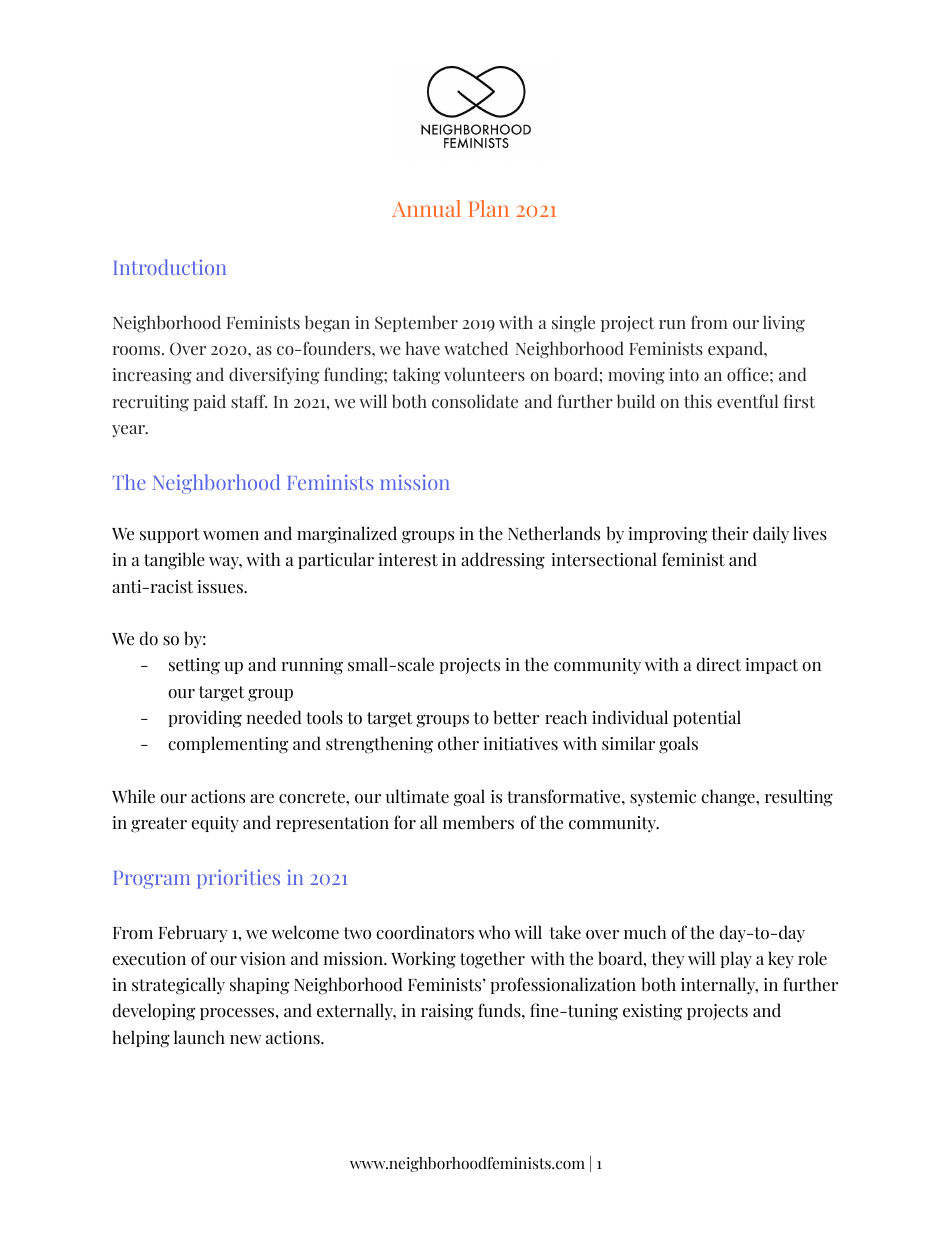 The height and width of the image is (1233, 952). I want to click on Plan, so click(489, 208).
